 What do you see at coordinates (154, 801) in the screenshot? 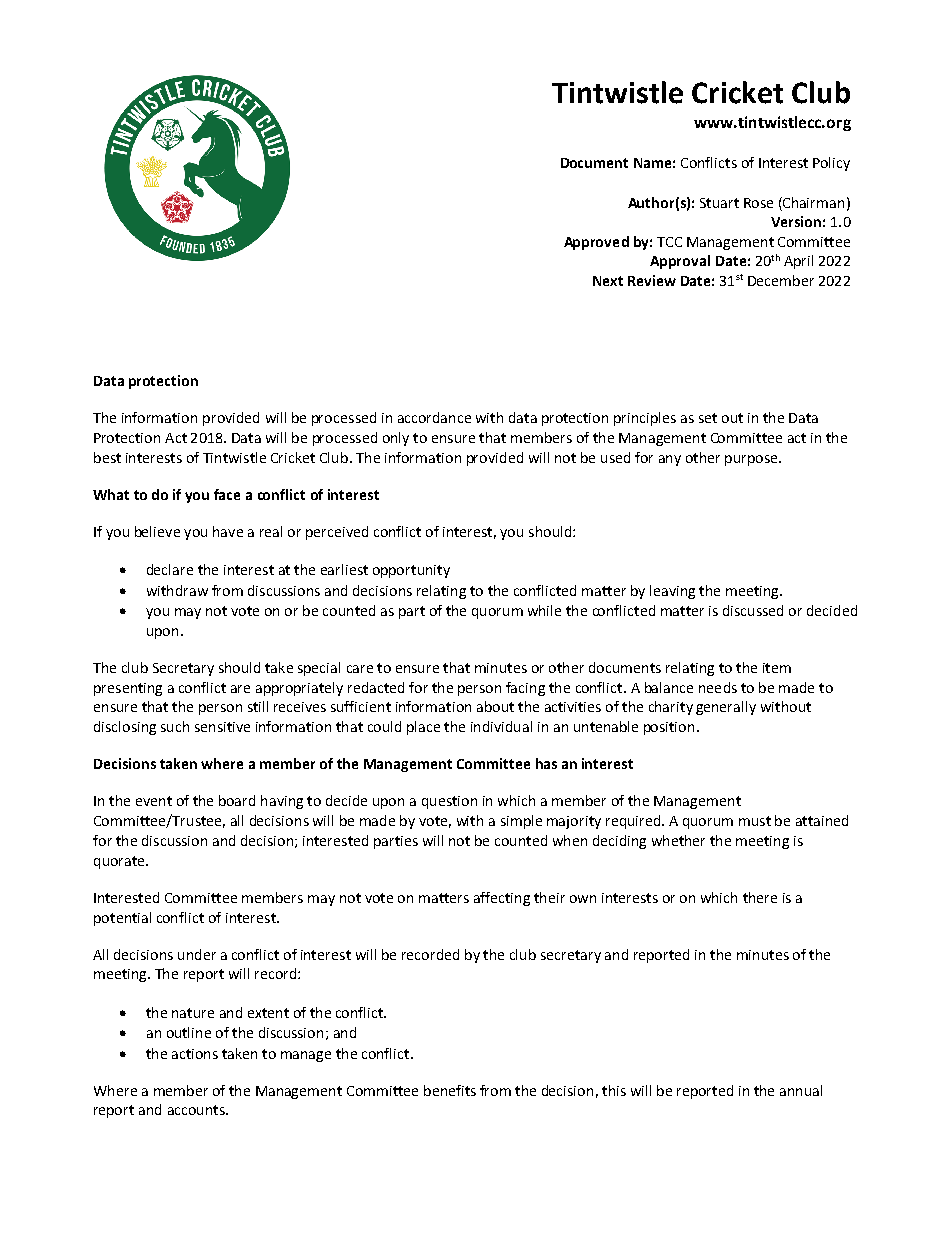
I see `event` at bounding box center [154, 801].
